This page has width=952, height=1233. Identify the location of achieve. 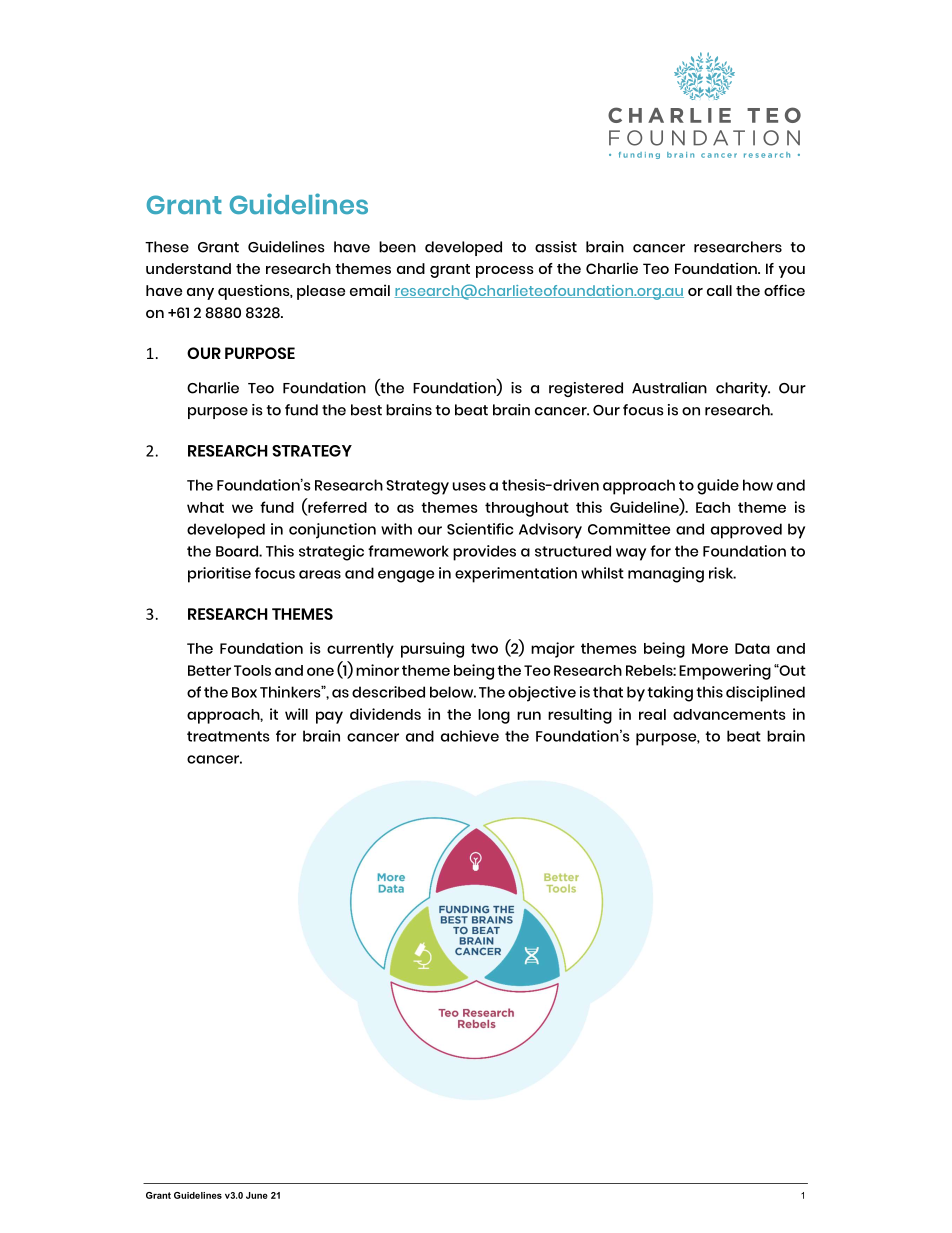
(470, 736).
